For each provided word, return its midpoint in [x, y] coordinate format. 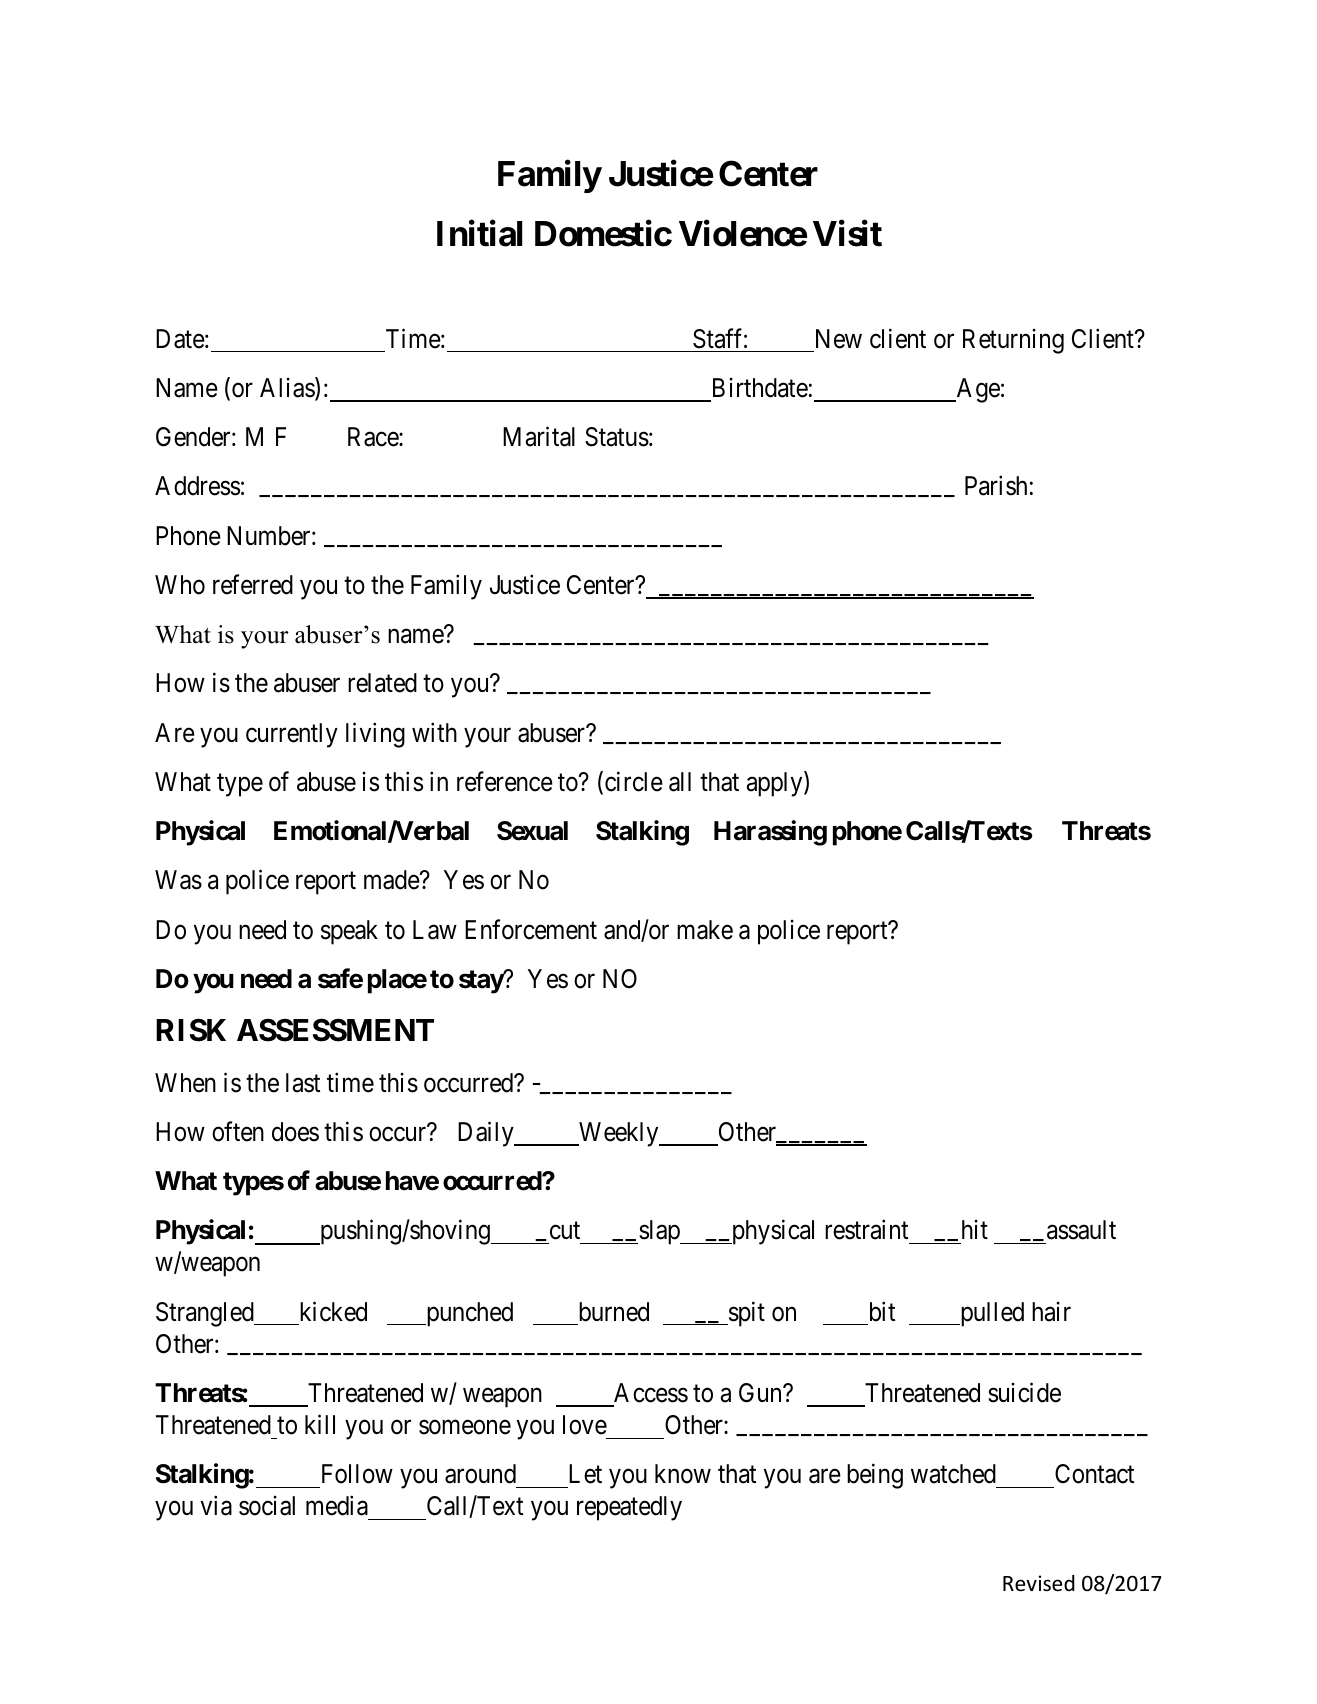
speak [349, 932]
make [705, 930]
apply [776, 784]
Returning [1013, 341]
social [267, 1506]
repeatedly [629, 1508]
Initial [479, 234]
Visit [847, 234]
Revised [1039, 1583]
